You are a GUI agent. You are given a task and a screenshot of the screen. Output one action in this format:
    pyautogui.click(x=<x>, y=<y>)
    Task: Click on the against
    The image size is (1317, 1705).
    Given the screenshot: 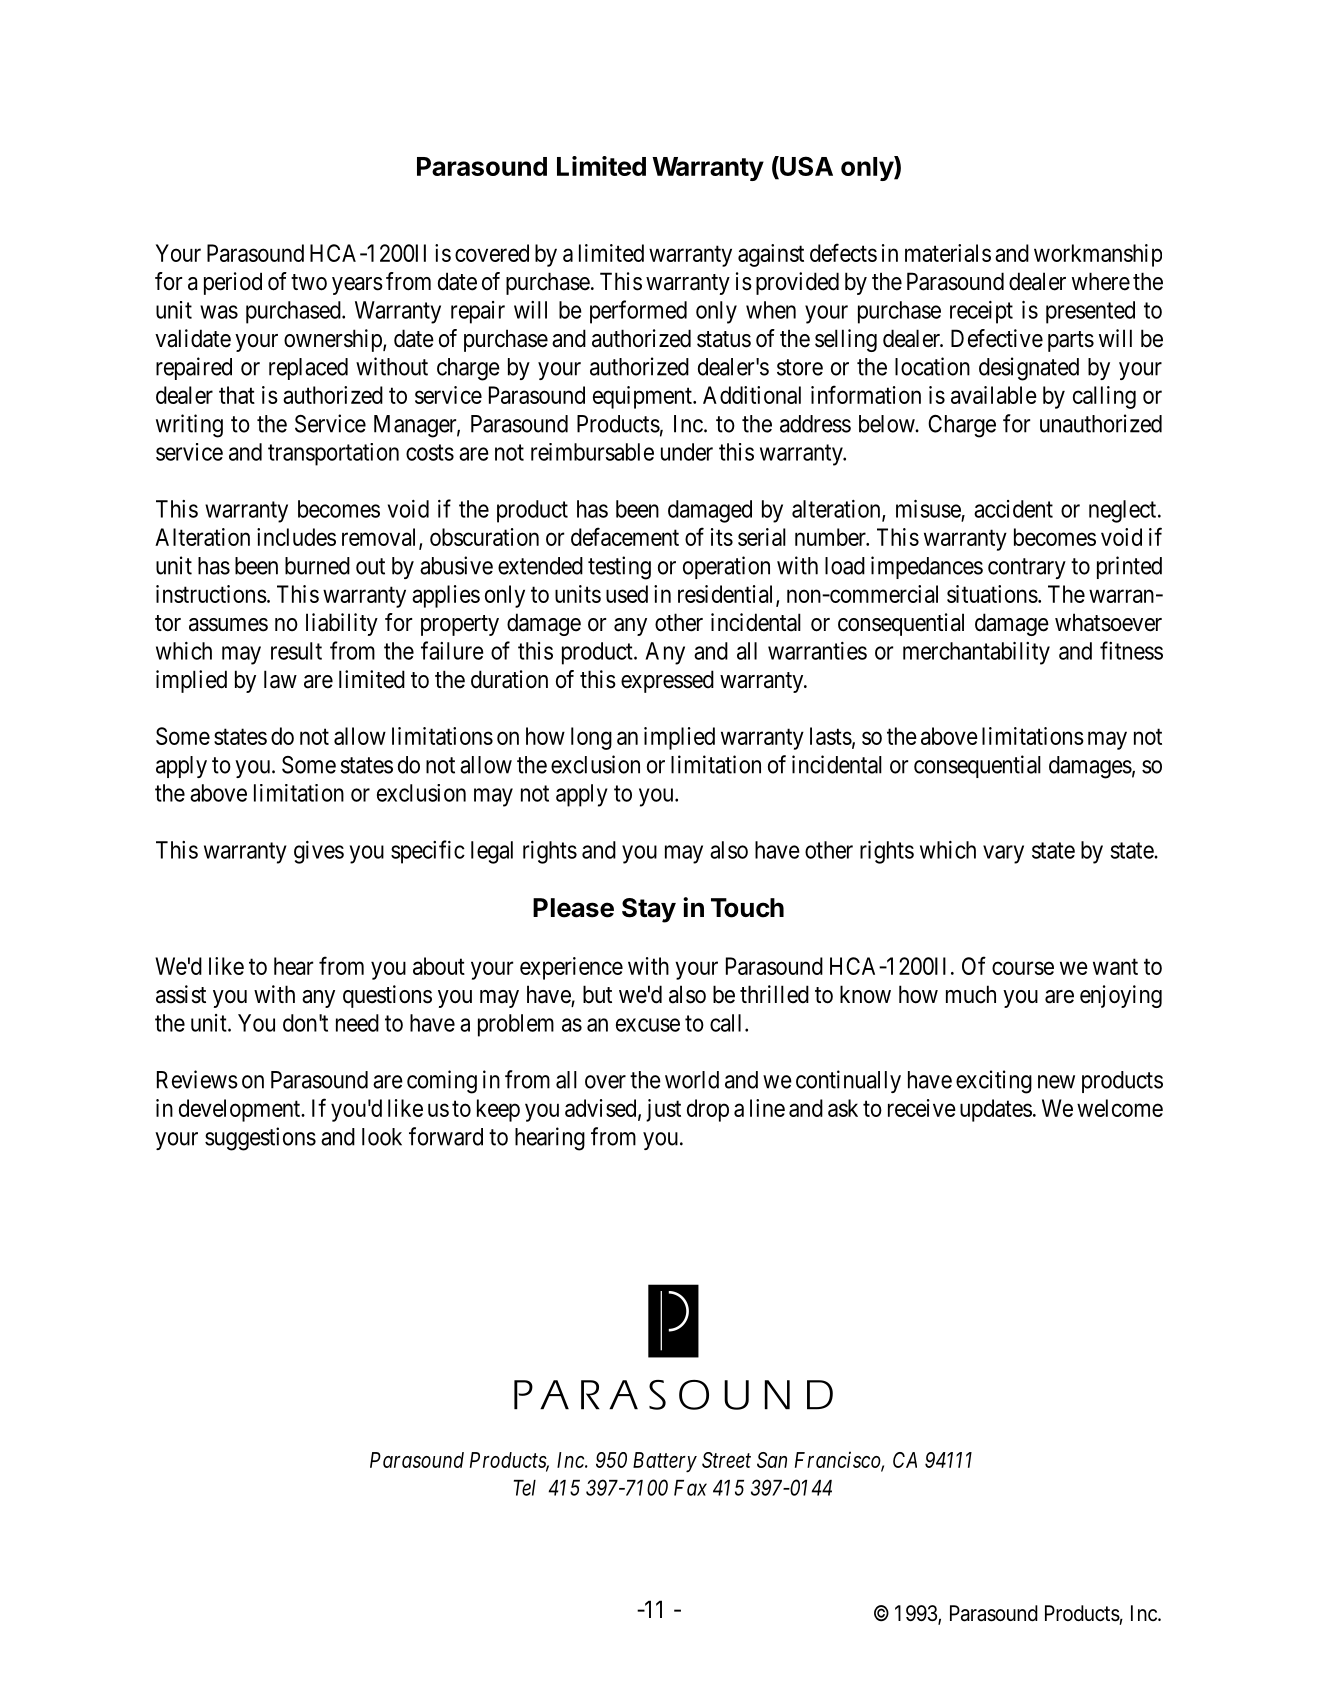 What is the action you would take?
    pyautogui.click(x=771, y=255)
